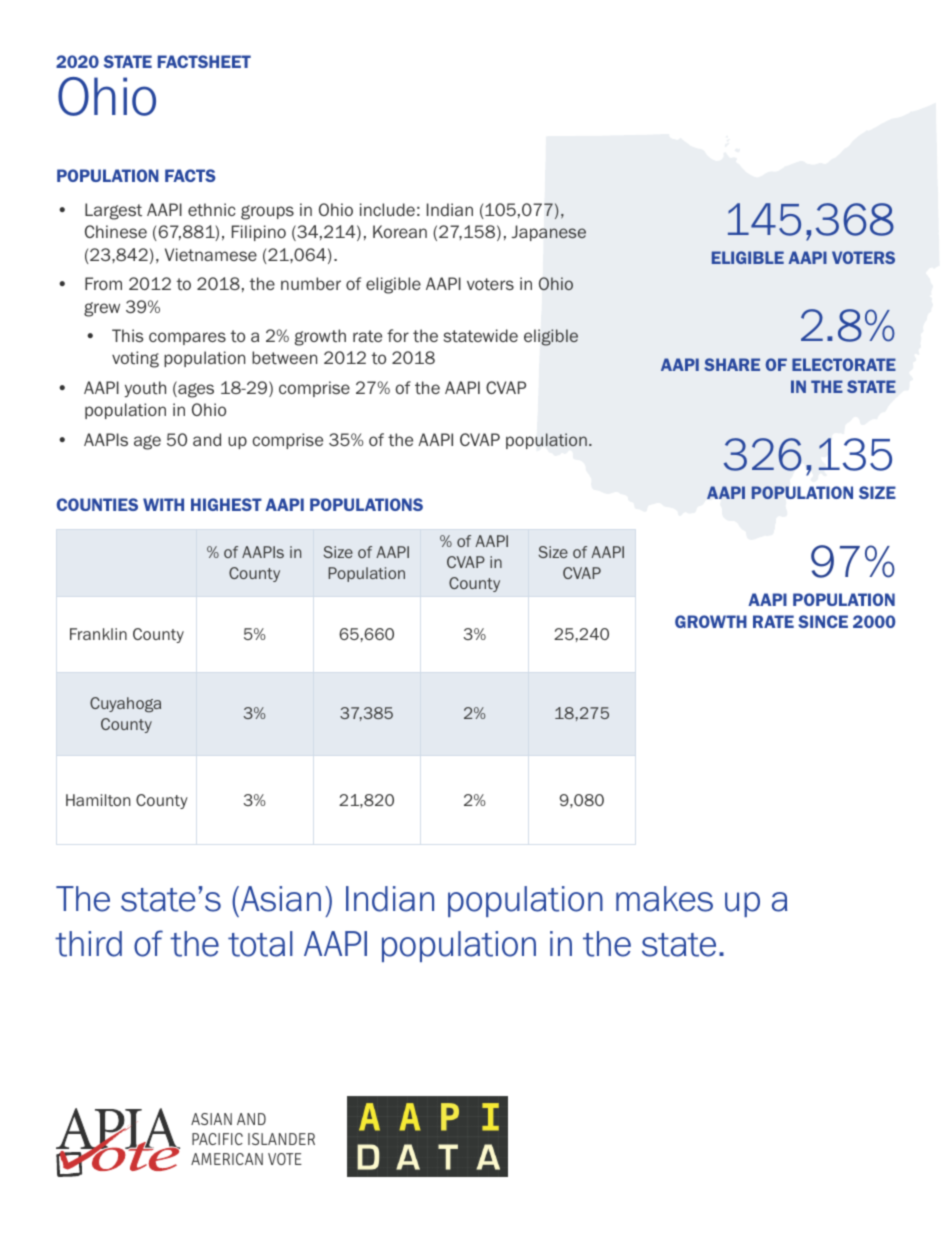 This page has height=1233, width=952. What do you see at coordinates (227, 1159) in the page?
I see `AMERICAN` at bounding box center [227, 1159].
